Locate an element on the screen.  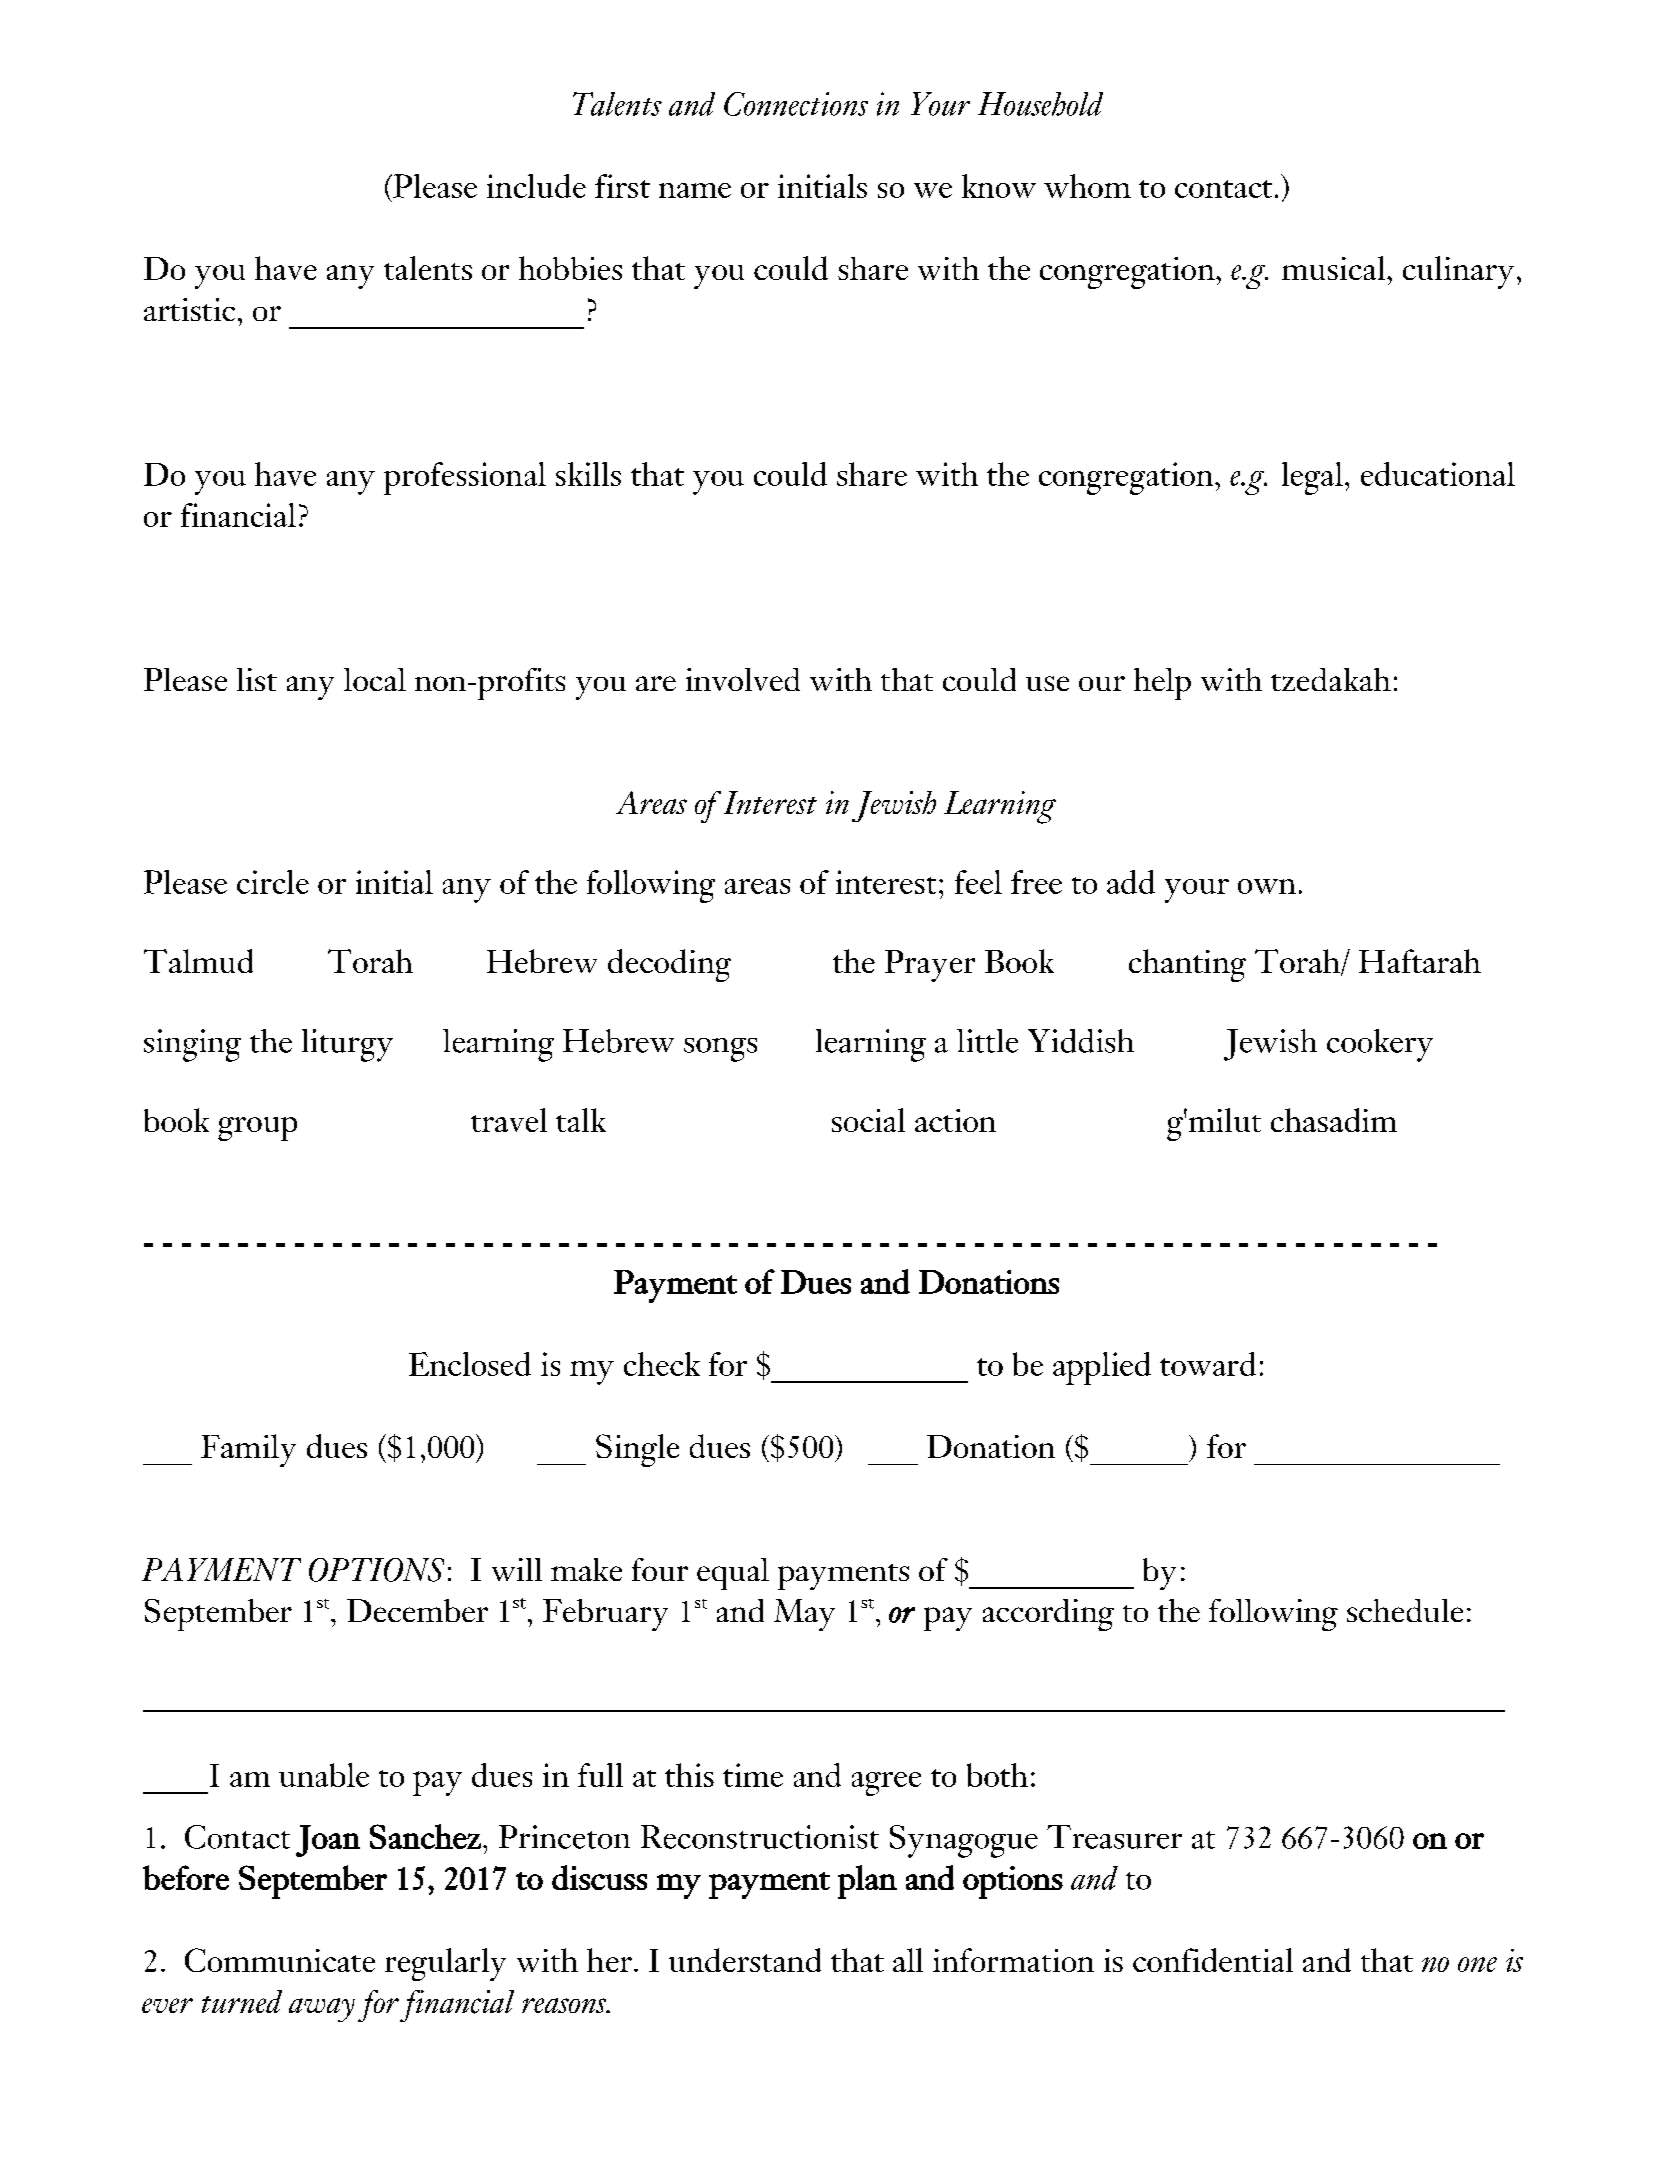
Enclosed is located at coordinates (470, 1364).
